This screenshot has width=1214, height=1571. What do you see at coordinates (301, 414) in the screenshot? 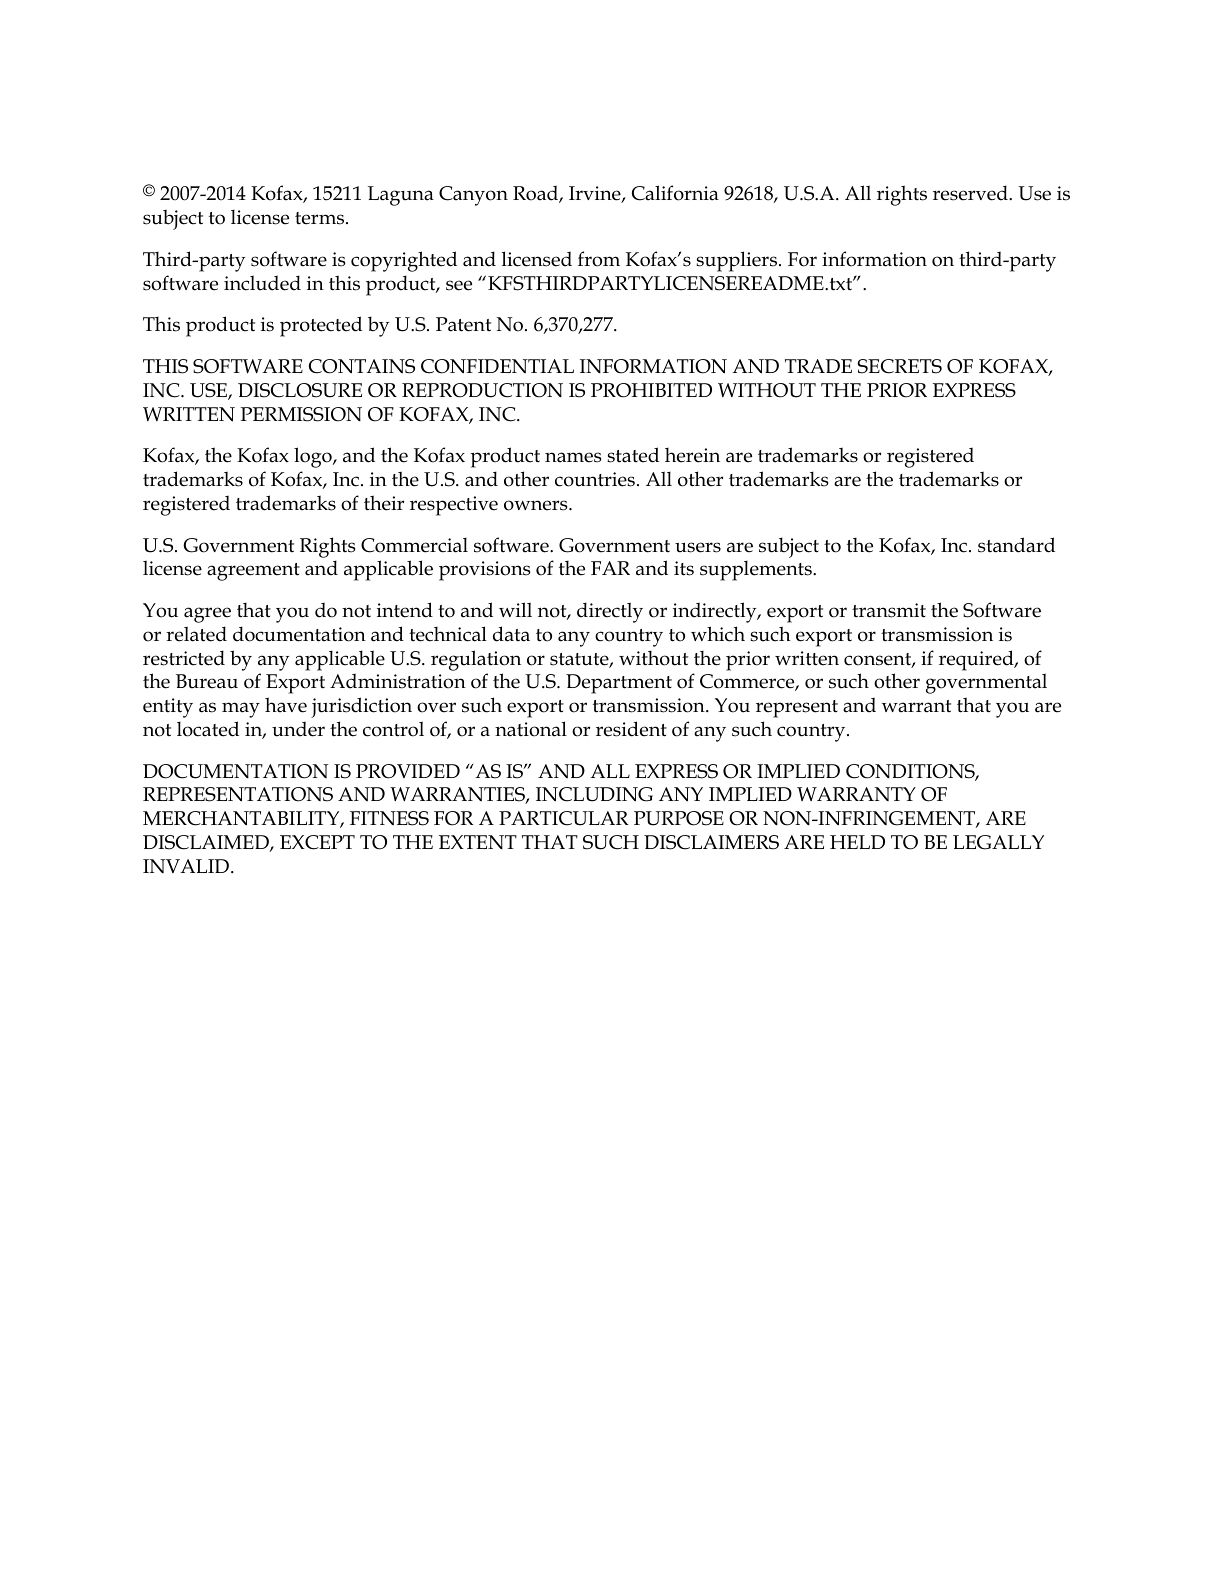
I see `PERMISSION` at bounding box center [301, 414].
